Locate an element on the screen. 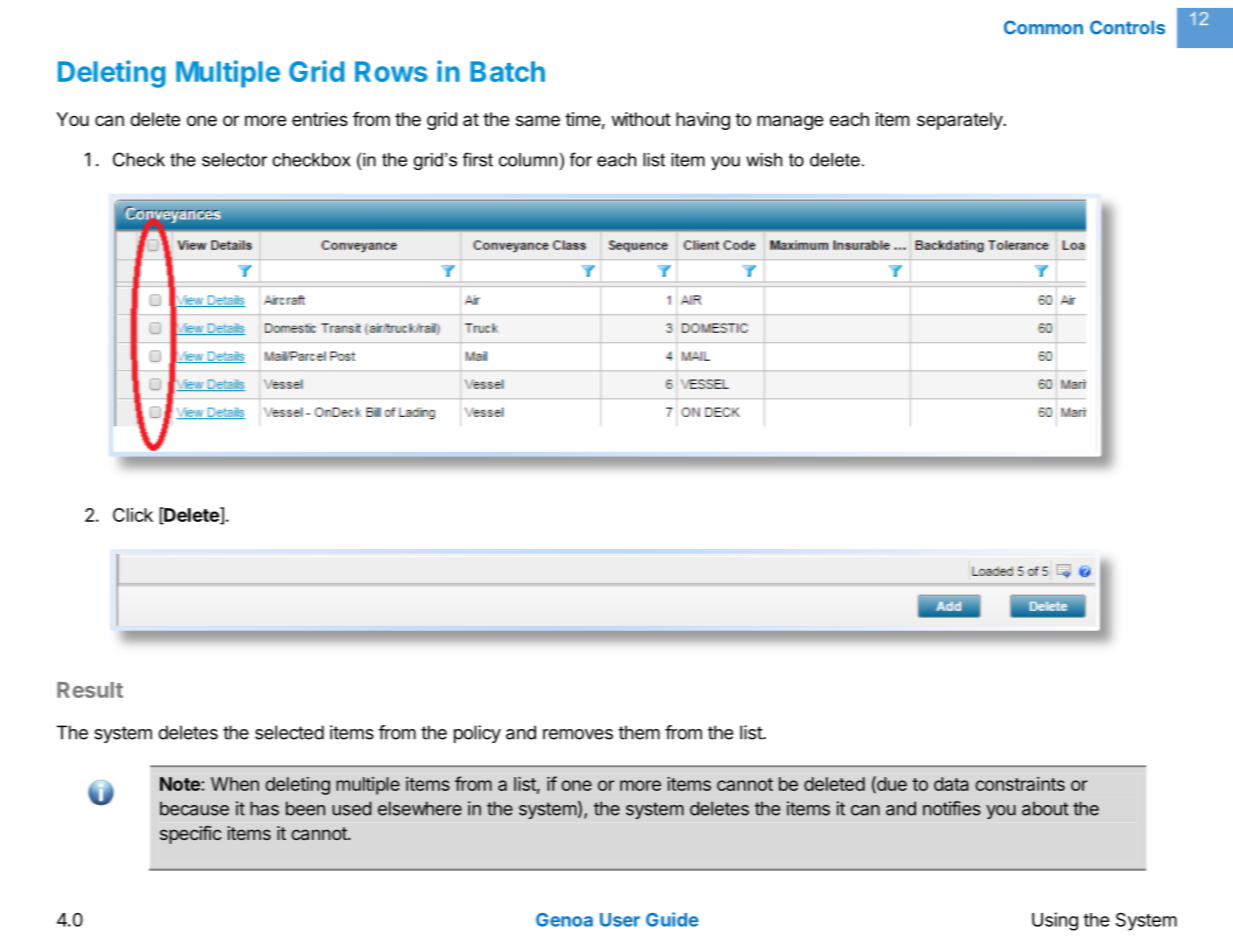 The height and width of the screenshot is (952, 1233). them is located at coordinates (639, 732).
